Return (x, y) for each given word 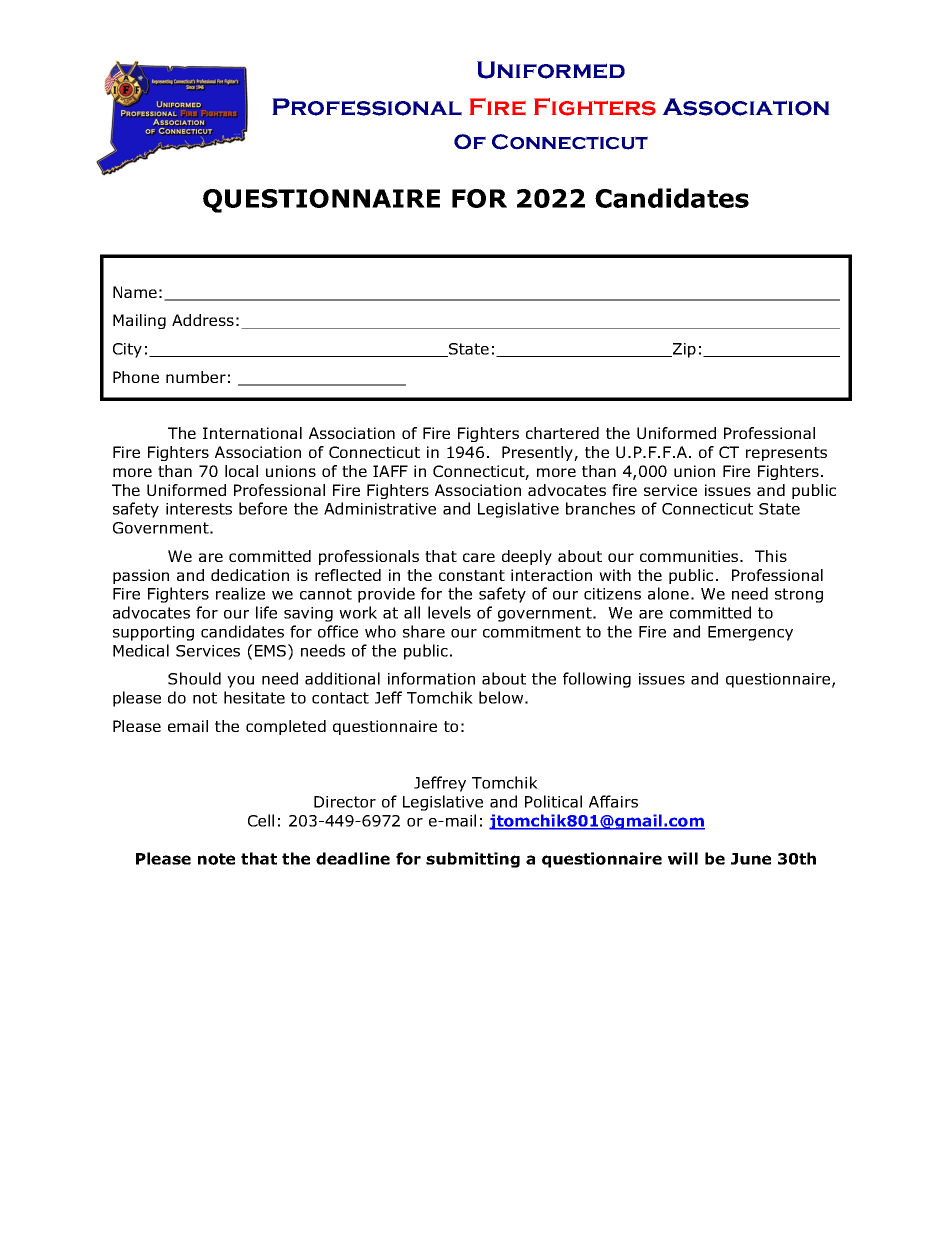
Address (203, 320)
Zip (683, 350)
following (597, 680)
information (431, 678)
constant (472, 575)
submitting (473, 860)
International (252, 433)
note (216, 859)
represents (786, 454)
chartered (562, 433)
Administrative (380, 508)
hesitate (254, 697)
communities (690, 556)
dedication (250, 575)
